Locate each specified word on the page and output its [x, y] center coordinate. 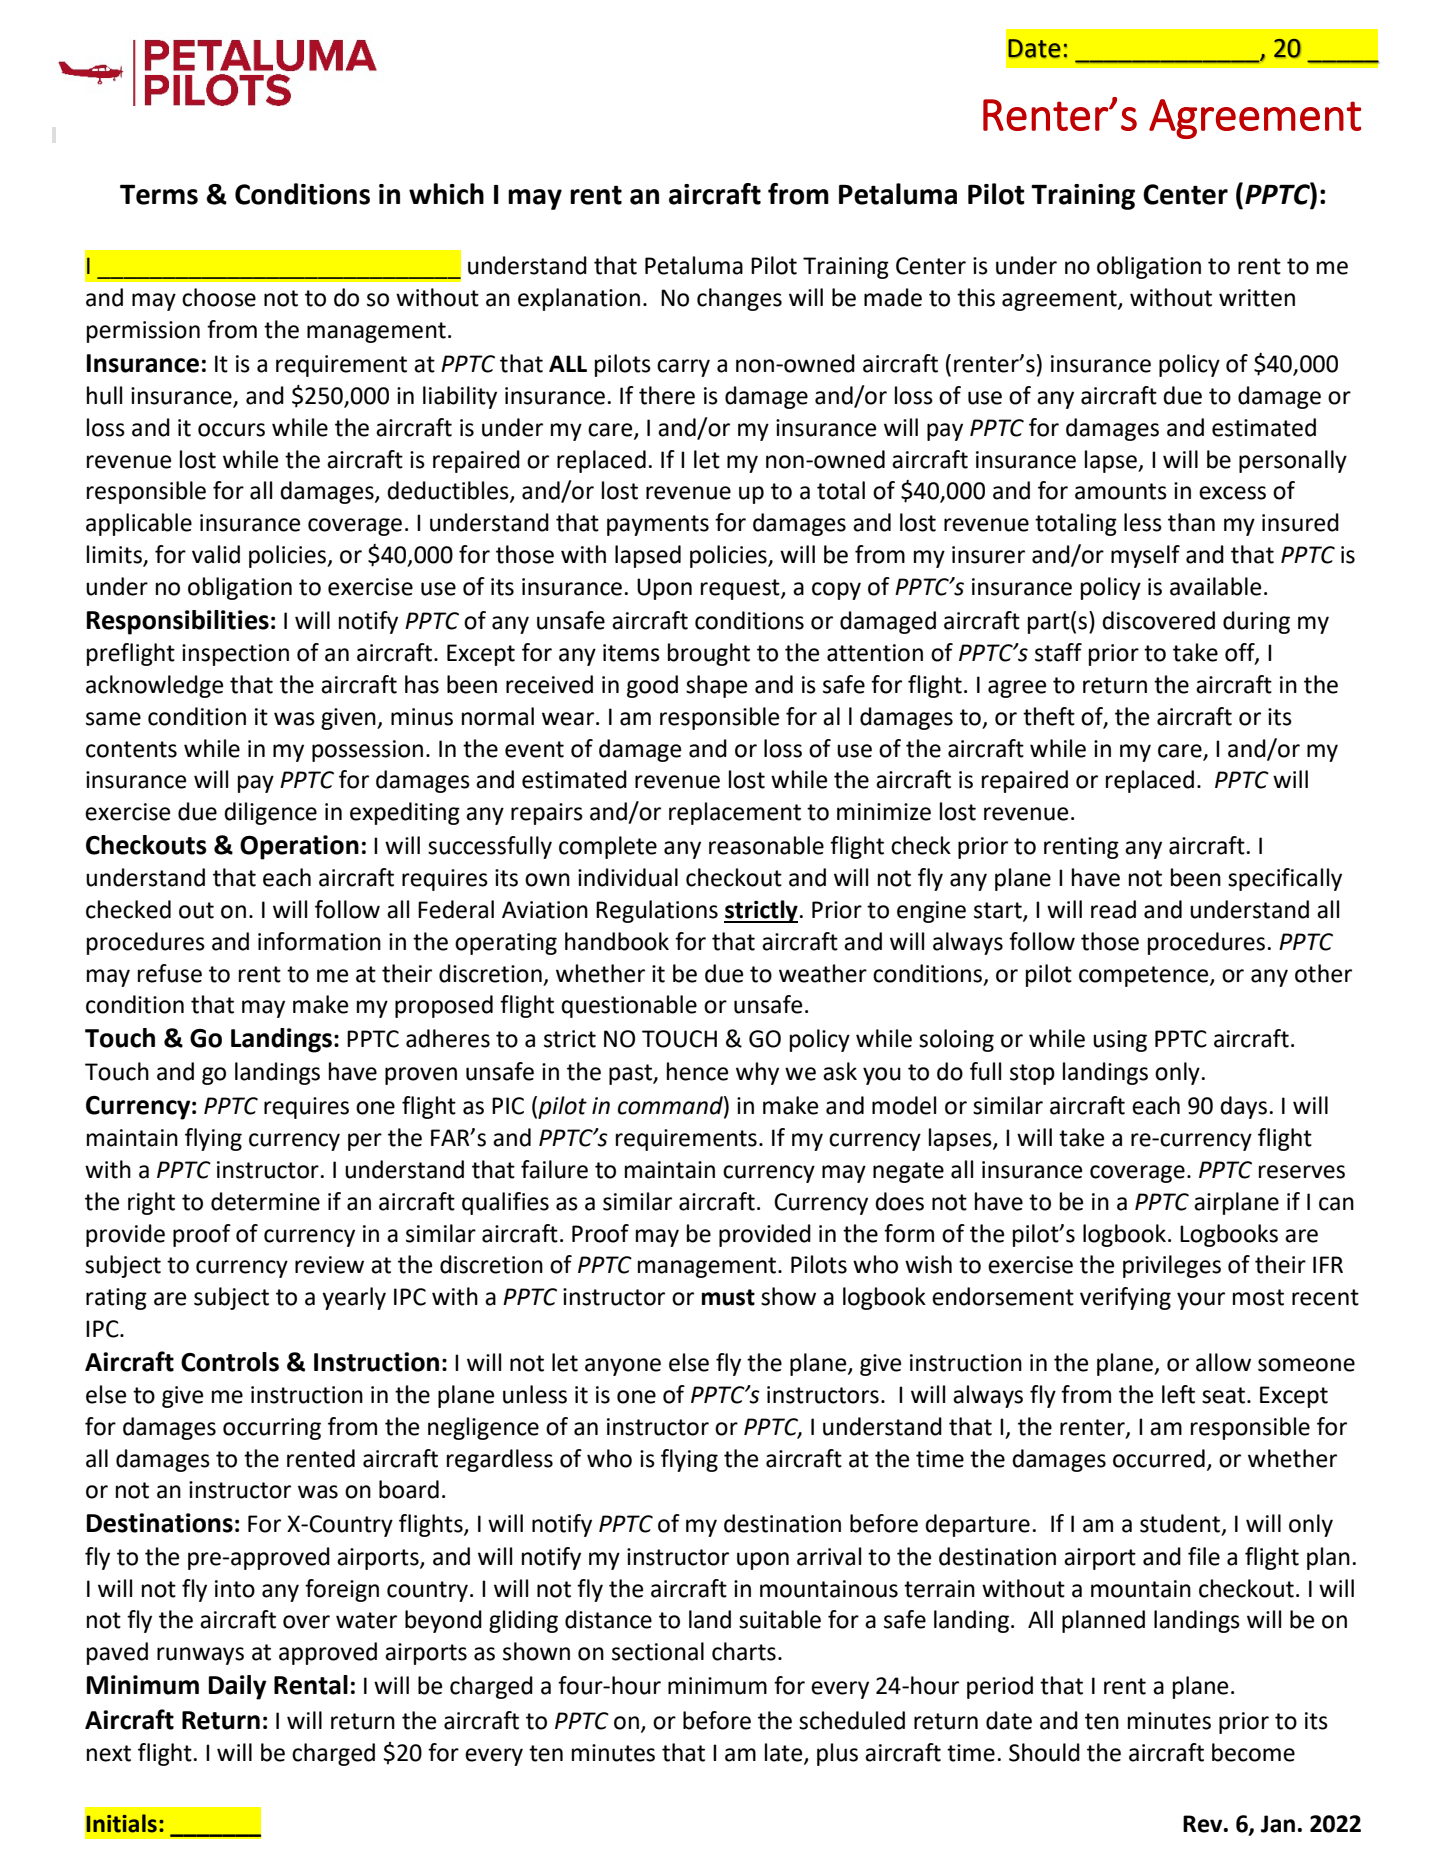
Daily [238, 1687]
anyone [623, 1367]
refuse [170, 973]
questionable [629, 1006]
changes [739, 299]
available [1215, 586]
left [1178, 1394]
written [1257, 298]
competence [1145, 976]
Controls [230, 1362]
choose [219, 297]
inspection [235, 655]
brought [709, 654]
